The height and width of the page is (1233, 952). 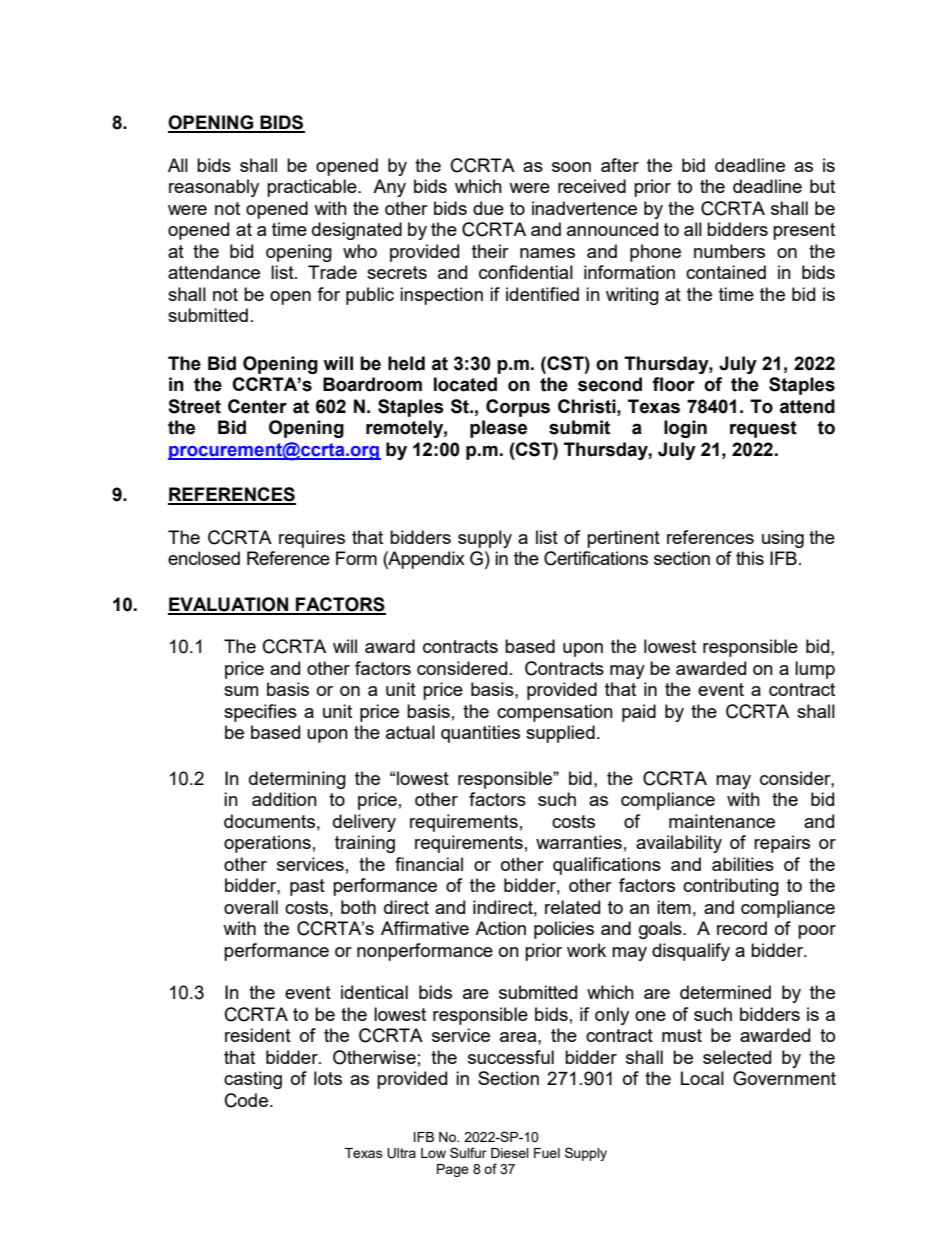 I want to click on lump, so click(x=815, y=670).
